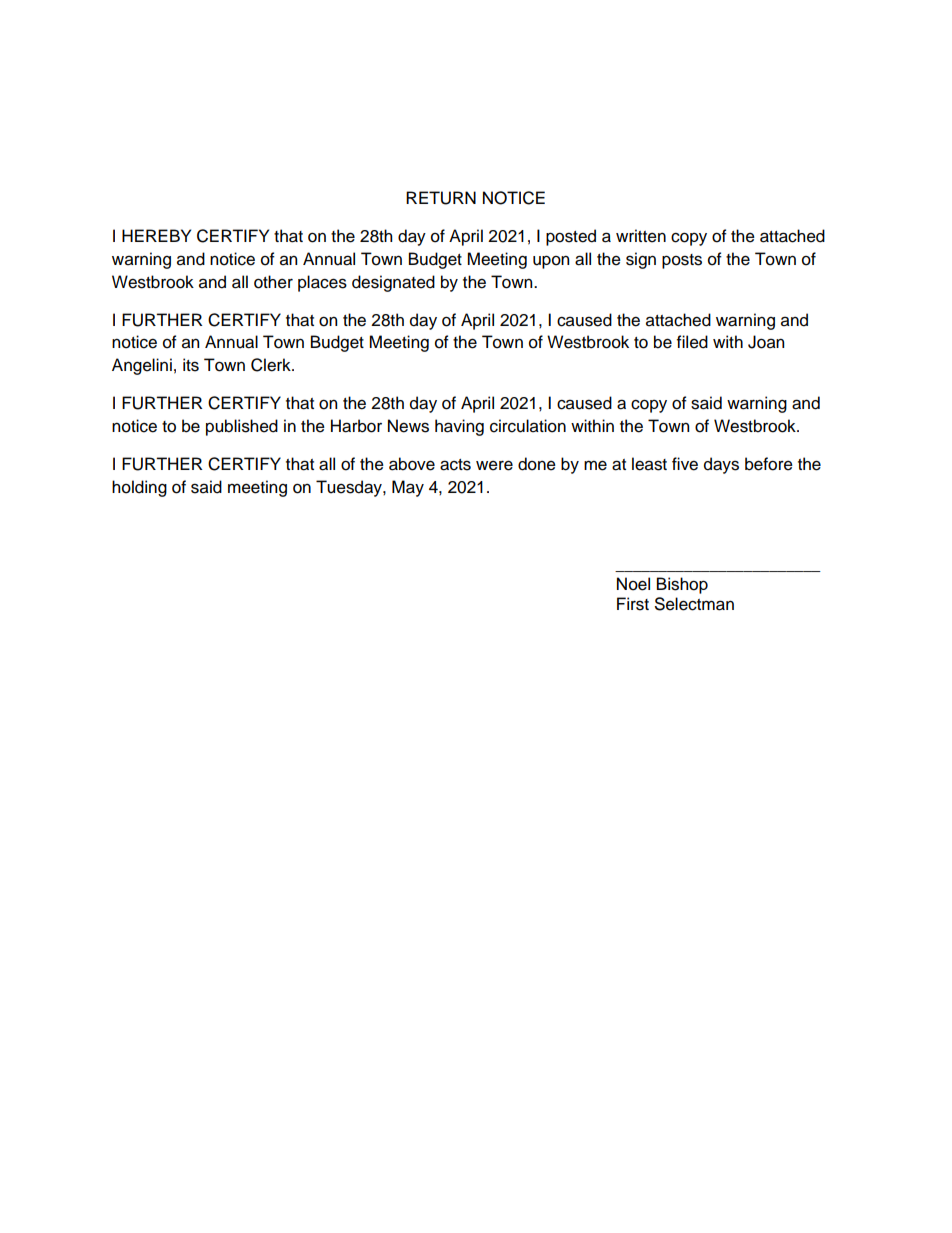  Describe the element at coordinates (721, 465) in the screenshot. I see `days` at that location.
